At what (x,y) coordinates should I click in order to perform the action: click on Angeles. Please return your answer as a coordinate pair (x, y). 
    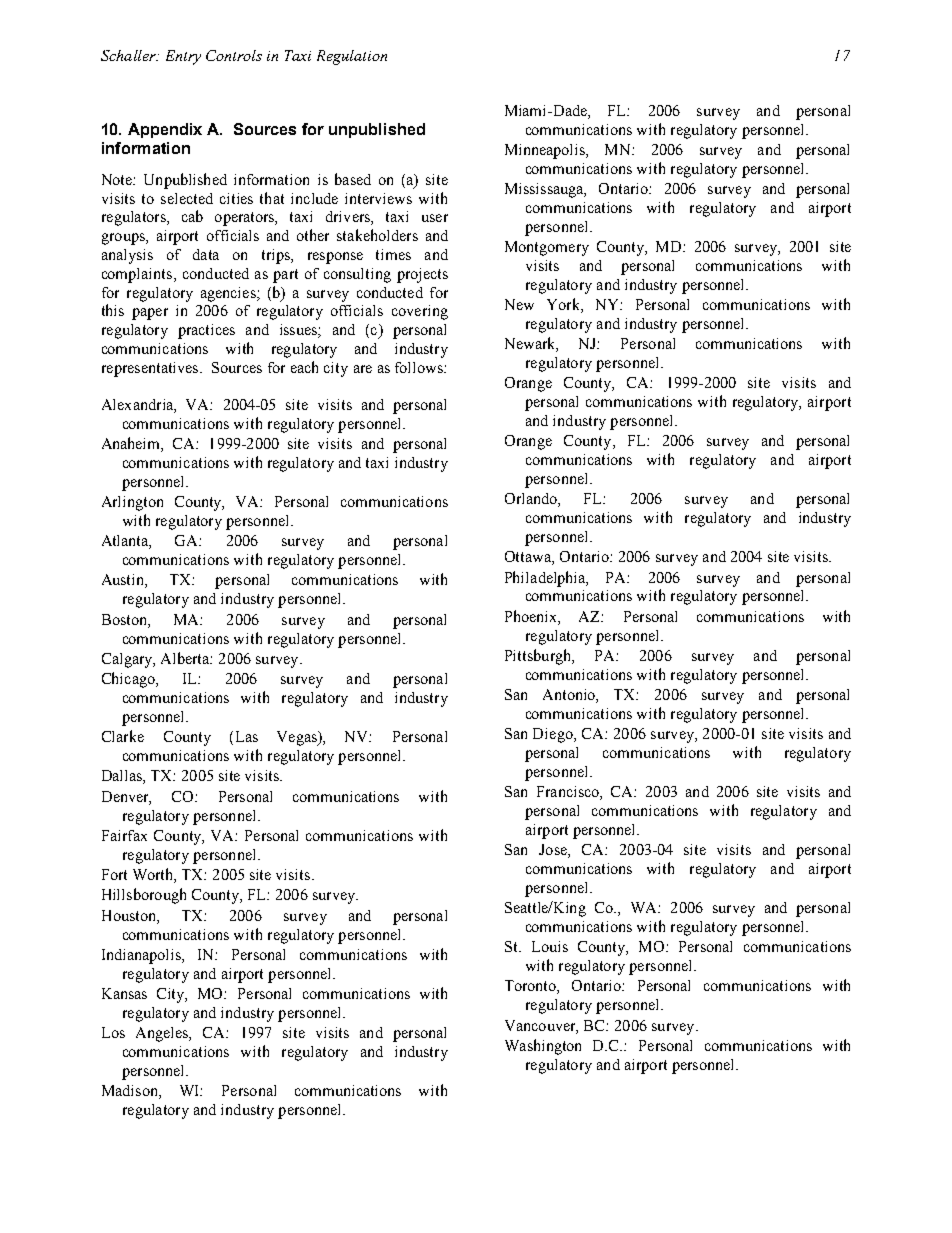
    Looking at the image, I should click on (163, 1034).
